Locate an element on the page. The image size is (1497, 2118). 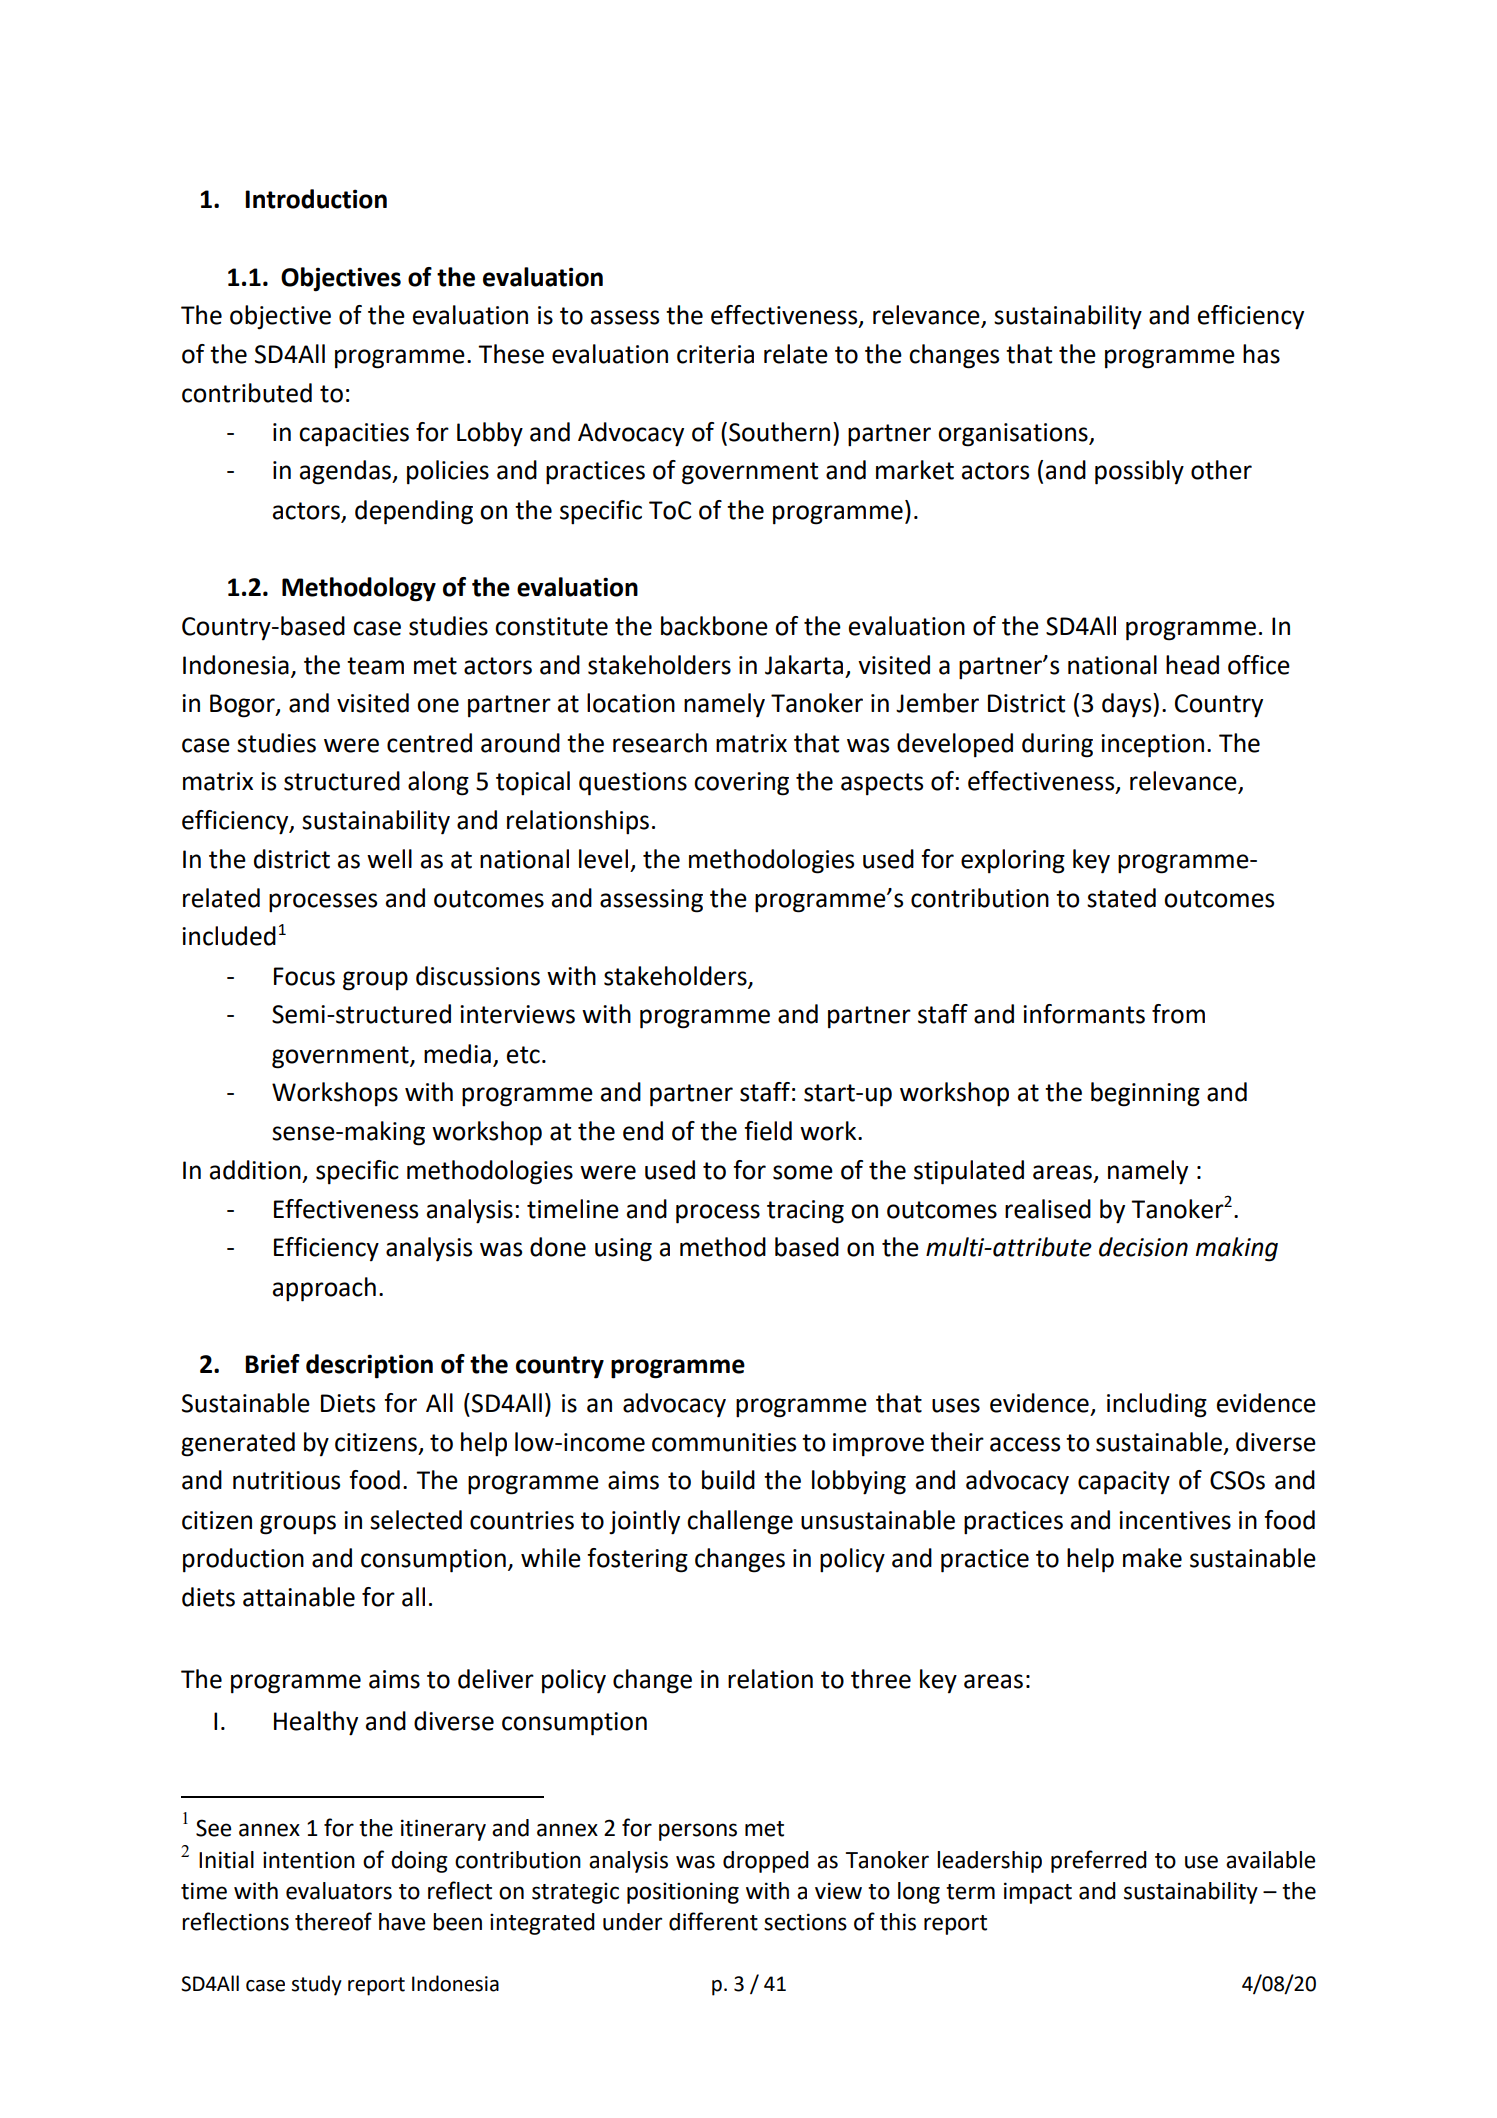
description is located at coordinates (369, 1366).
